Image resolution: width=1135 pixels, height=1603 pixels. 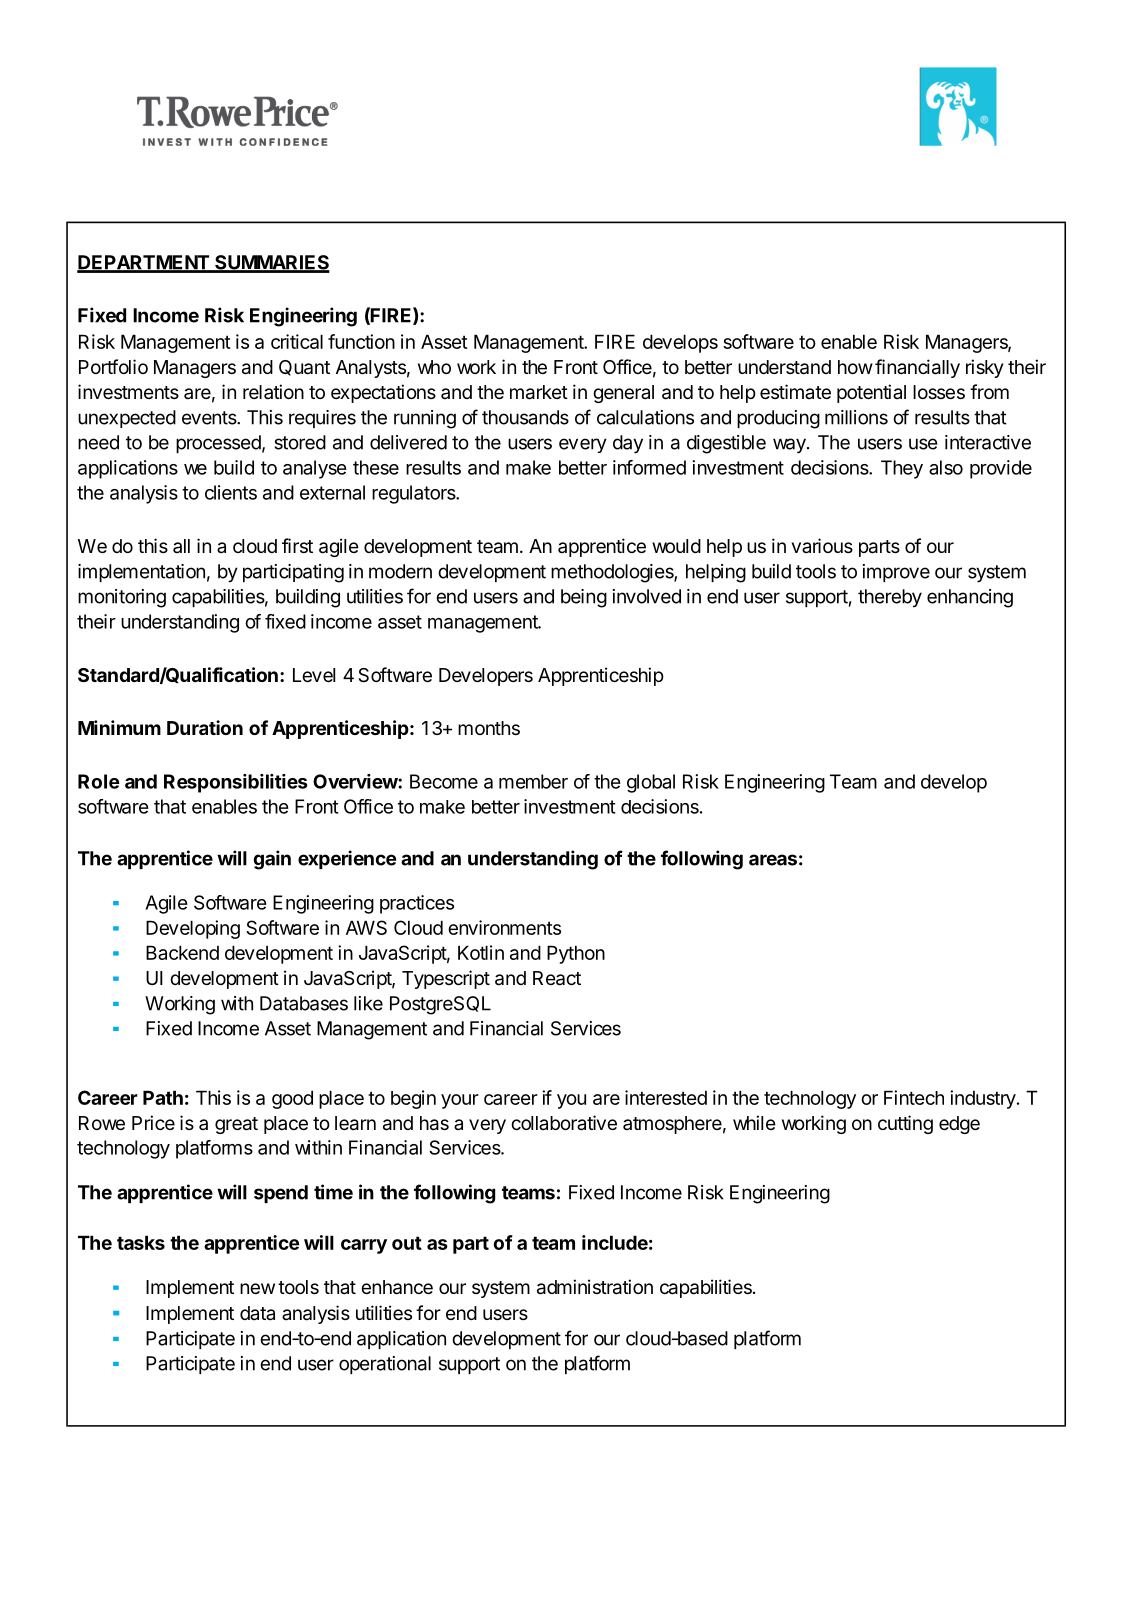 What do you see at coordinates (533, 781) in the screenshot?
I see `member` at bounding box center [533, 781].
